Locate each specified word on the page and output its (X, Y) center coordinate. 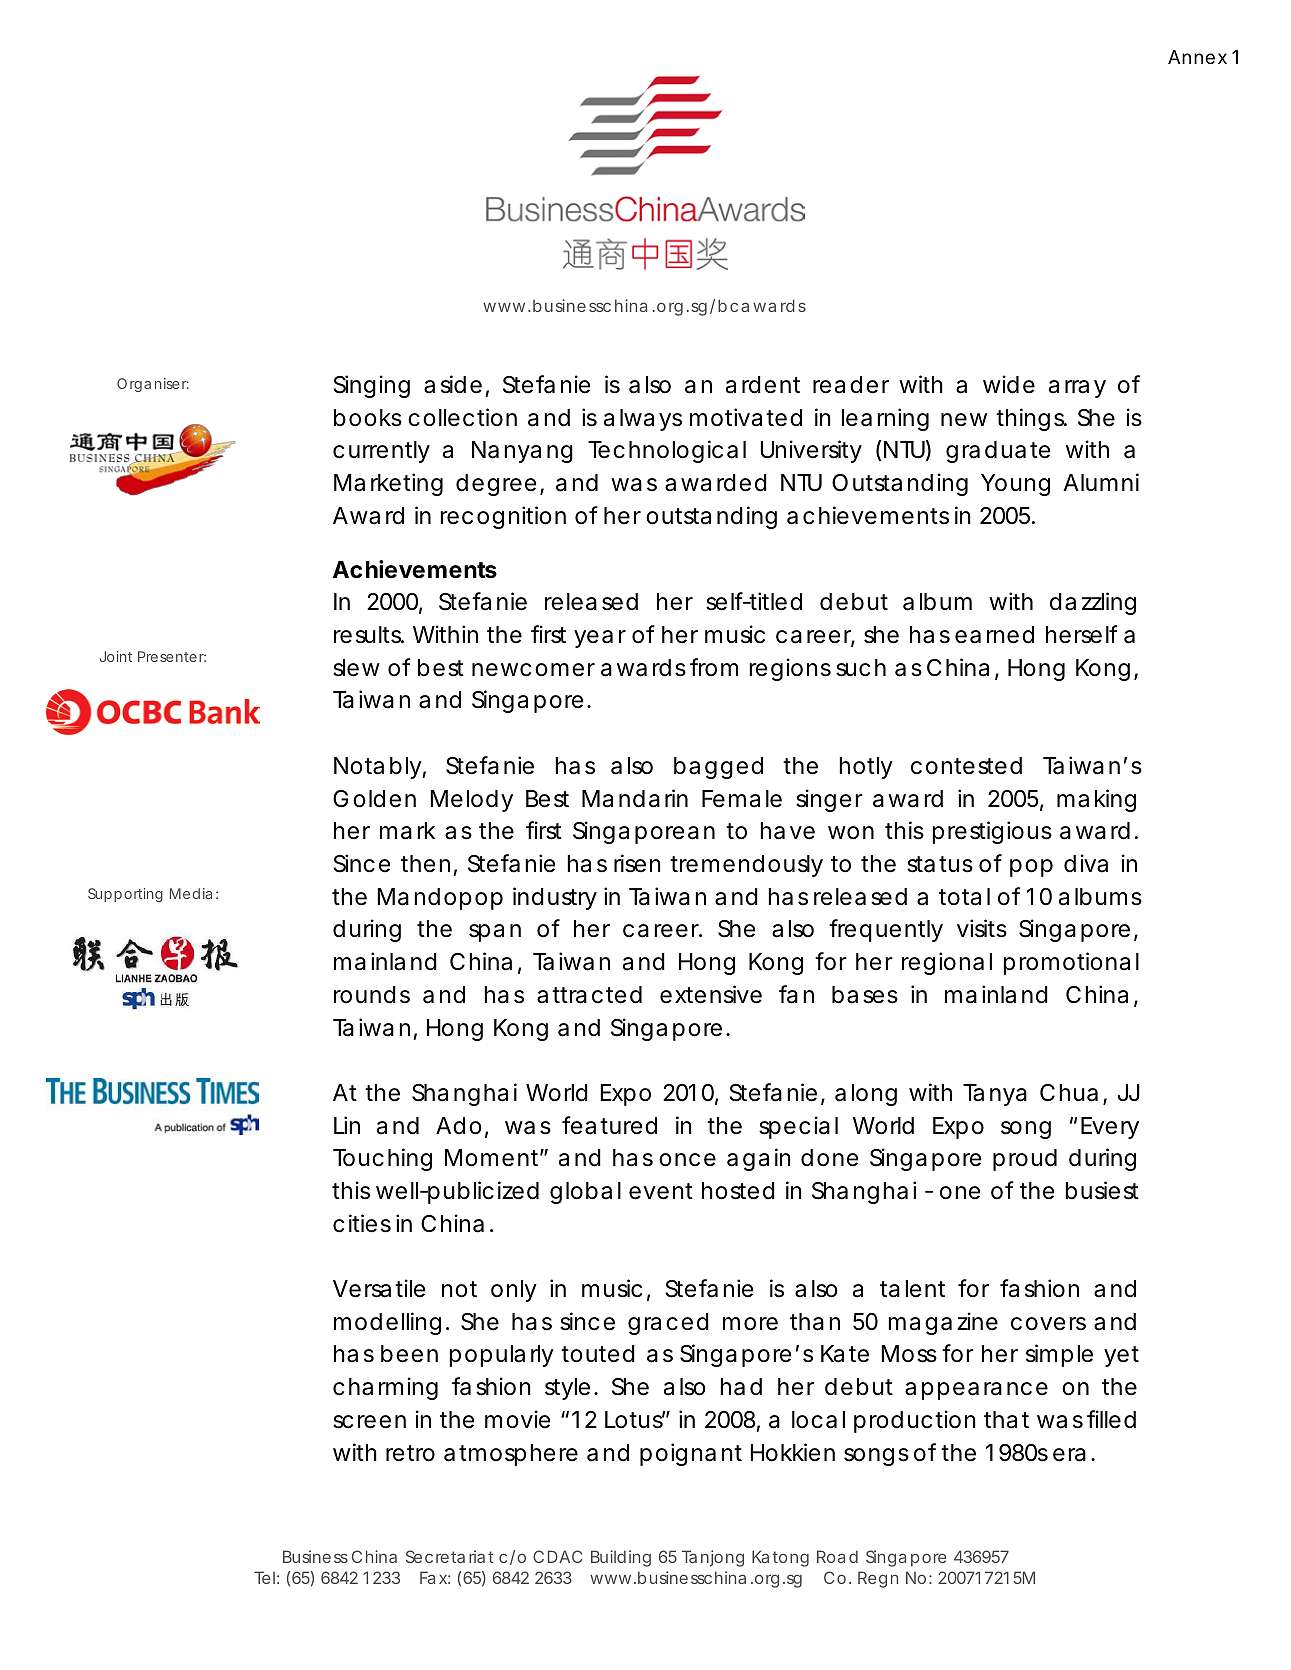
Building (621, 1558)
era (1069, 1455)
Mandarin (635, 798)
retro (410, 1453)
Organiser (153, 385)
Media (191, 893)
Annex (1197, 57)
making (1096, 800)
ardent (763, 385)
